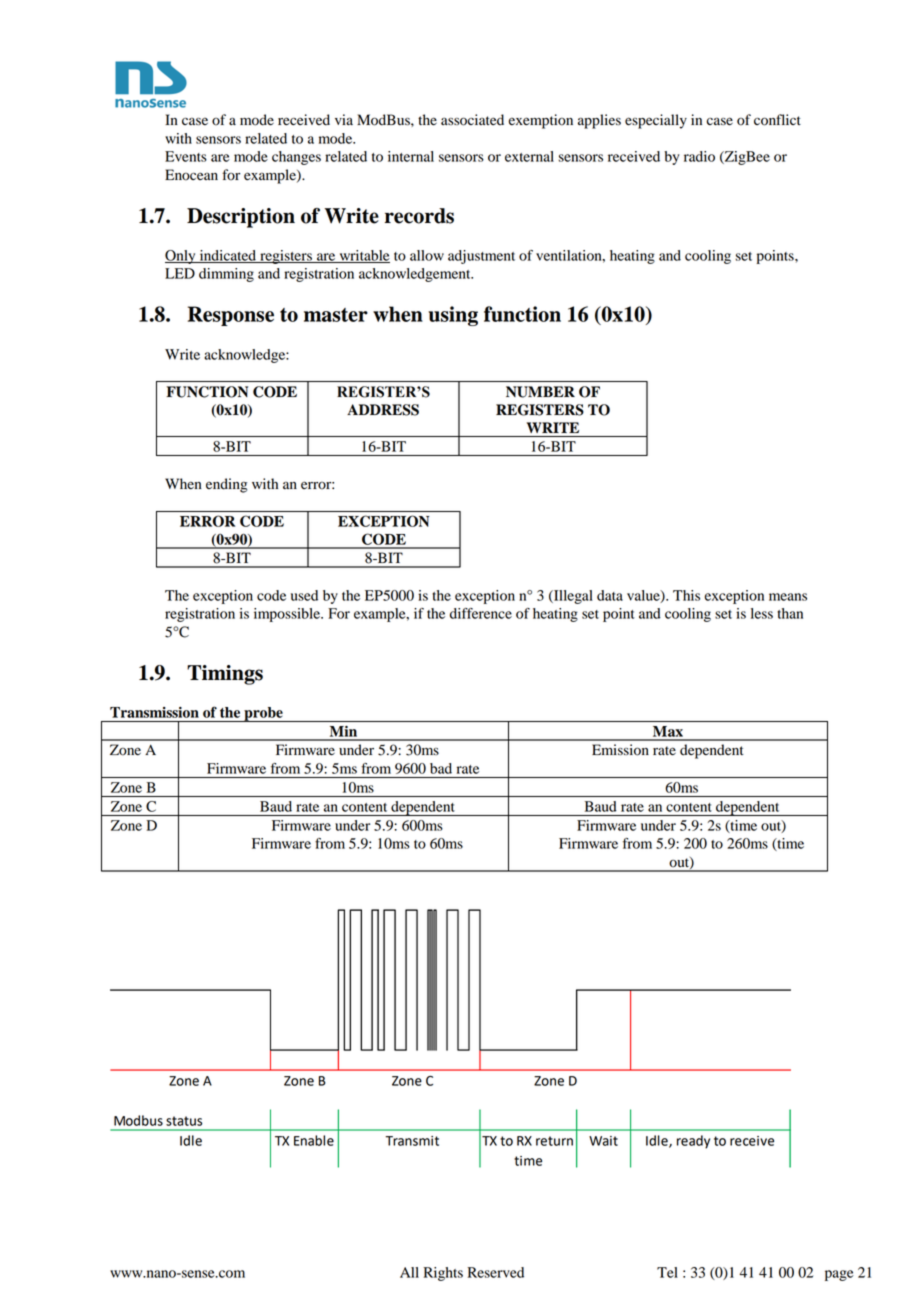 The image size is (924, 1308). What do you see at coordinates (620, 750) in the page?
I see `Emission` at bounding box center [620, 750].
